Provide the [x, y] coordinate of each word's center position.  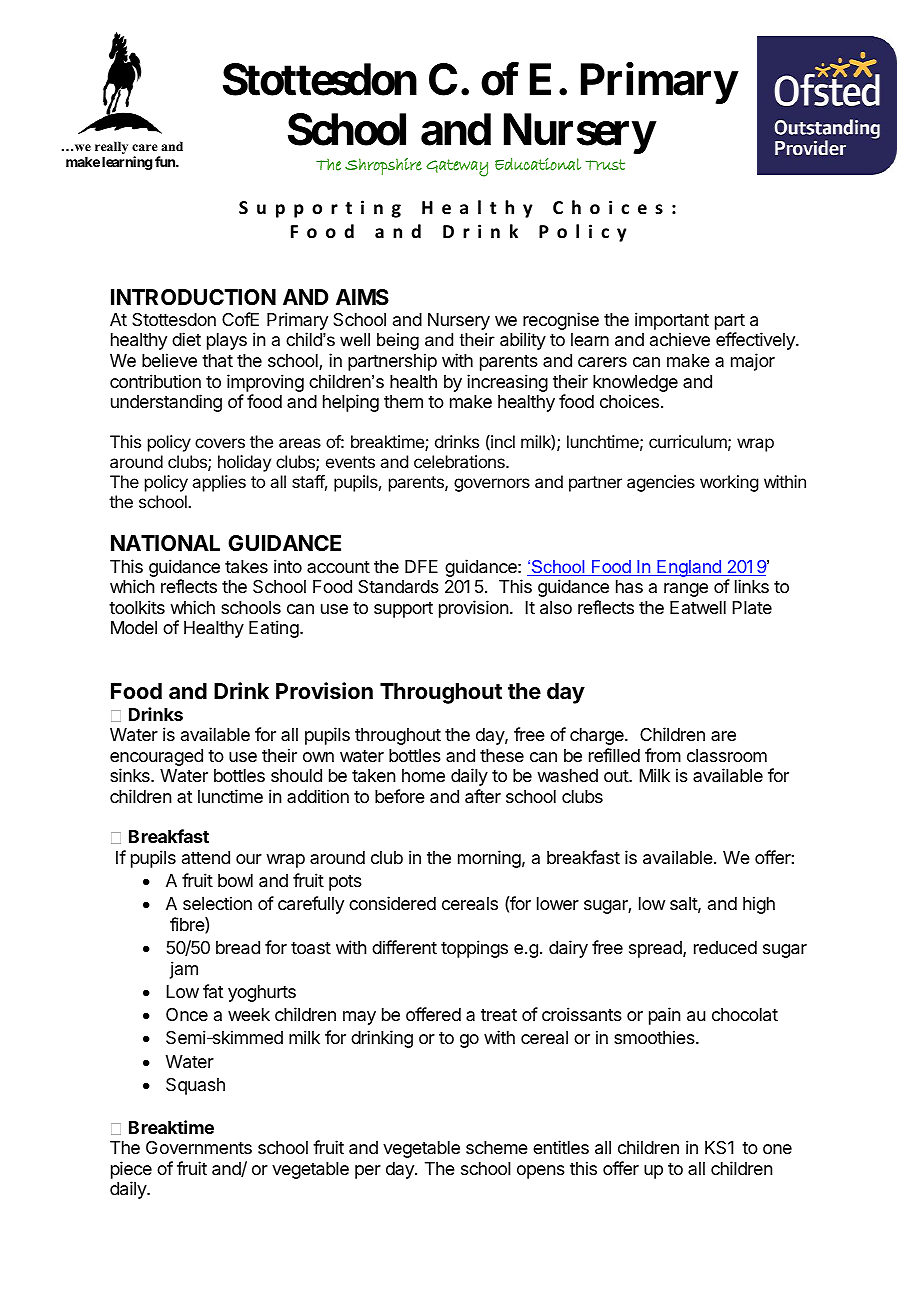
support [403, 610]
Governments [199, 1147]
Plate [752, 608]
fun [166, 161]
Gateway [457, 168]
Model [134, 627]
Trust [605, 164]
